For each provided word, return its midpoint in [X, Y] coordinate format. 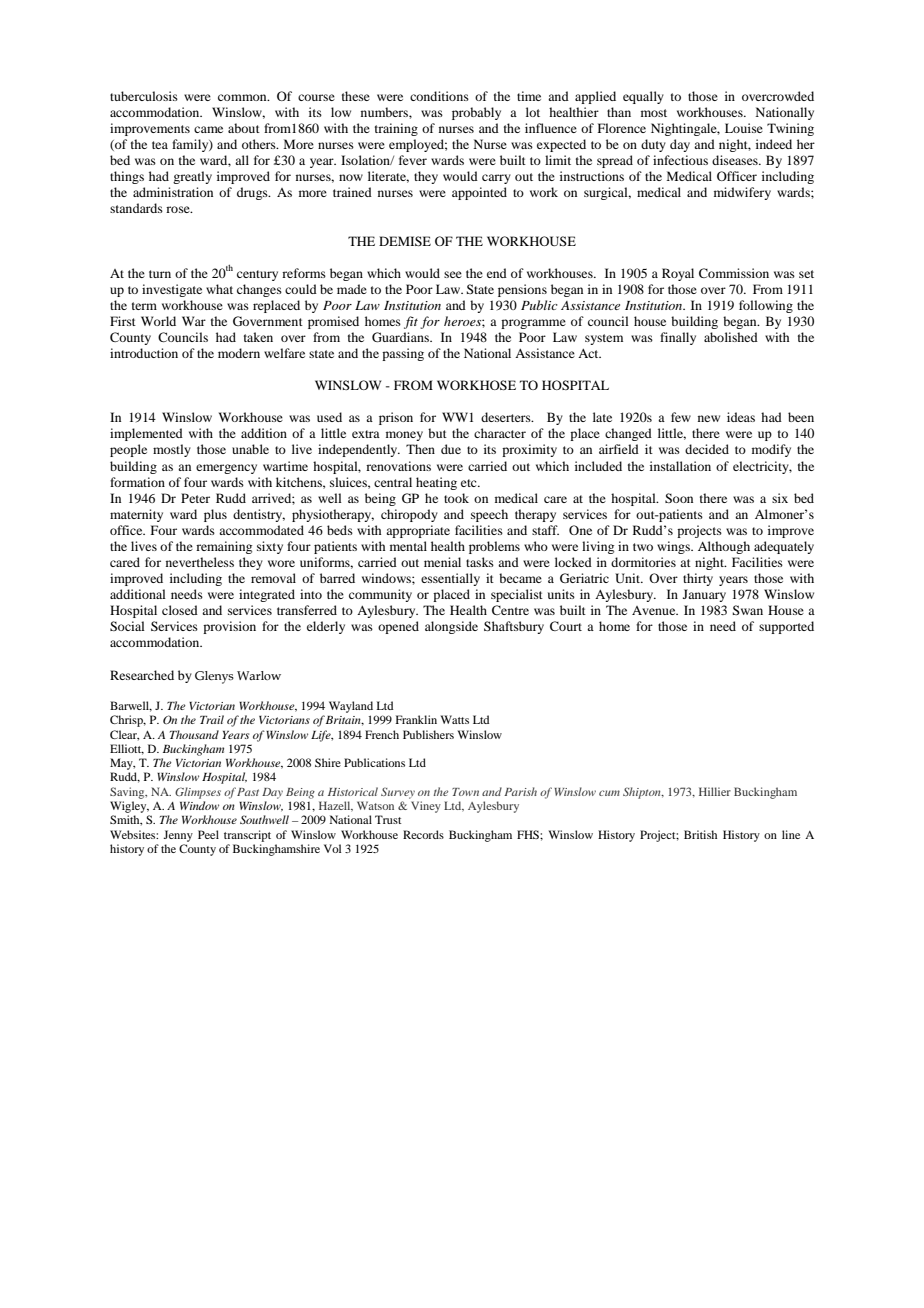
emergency [226, 469]
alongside [451, 627]
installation [680, 466]
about [244, 128]
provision [229, 627]
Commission [734, 273]
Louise [744, 128]
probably [476, 113]
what [219, 289]
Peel [208, 834]
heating [436, 483]
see [453, 274]
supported [786, 627]
